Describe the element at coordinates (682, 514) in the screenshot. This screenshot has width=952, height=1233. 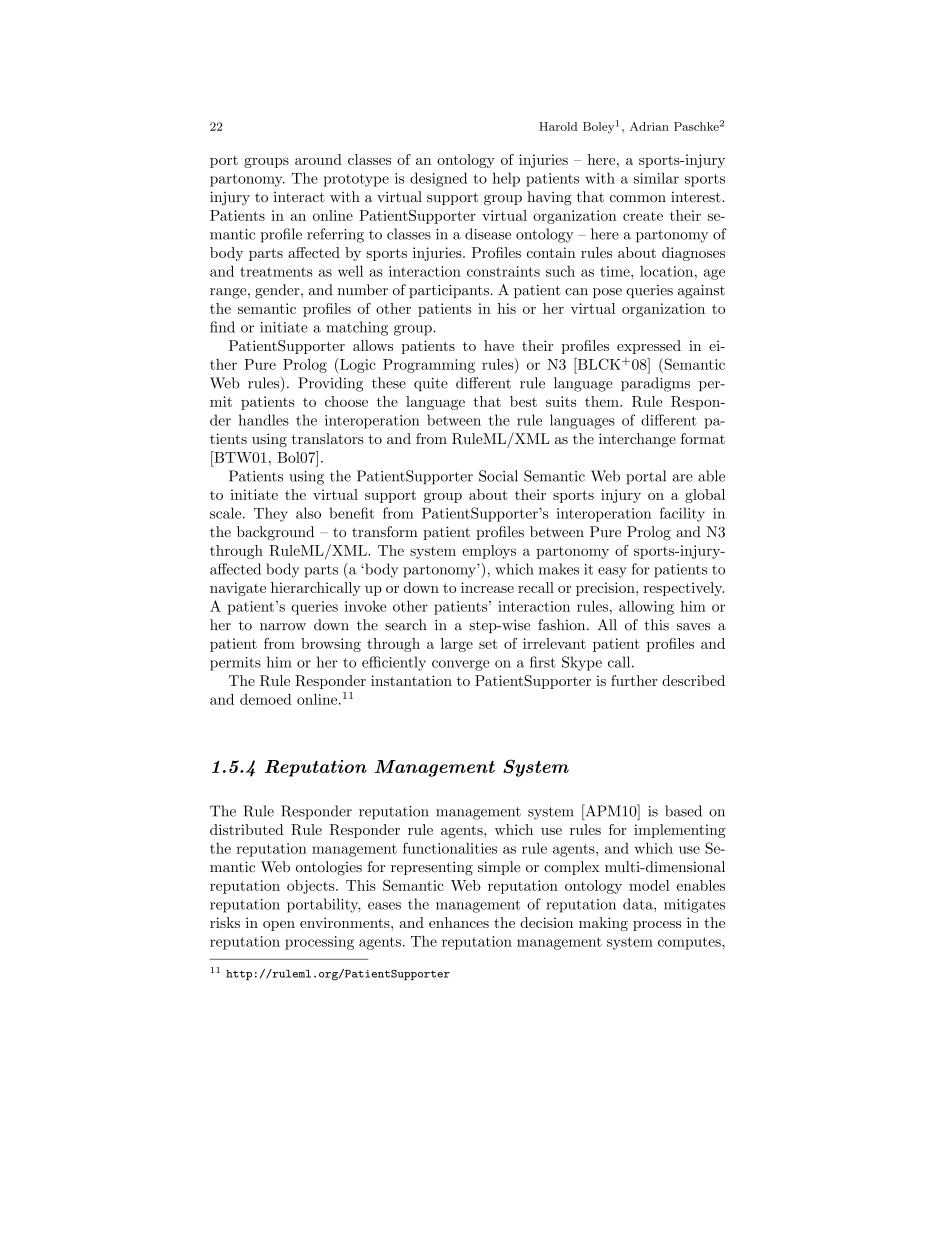
I see `facility` at that location.
